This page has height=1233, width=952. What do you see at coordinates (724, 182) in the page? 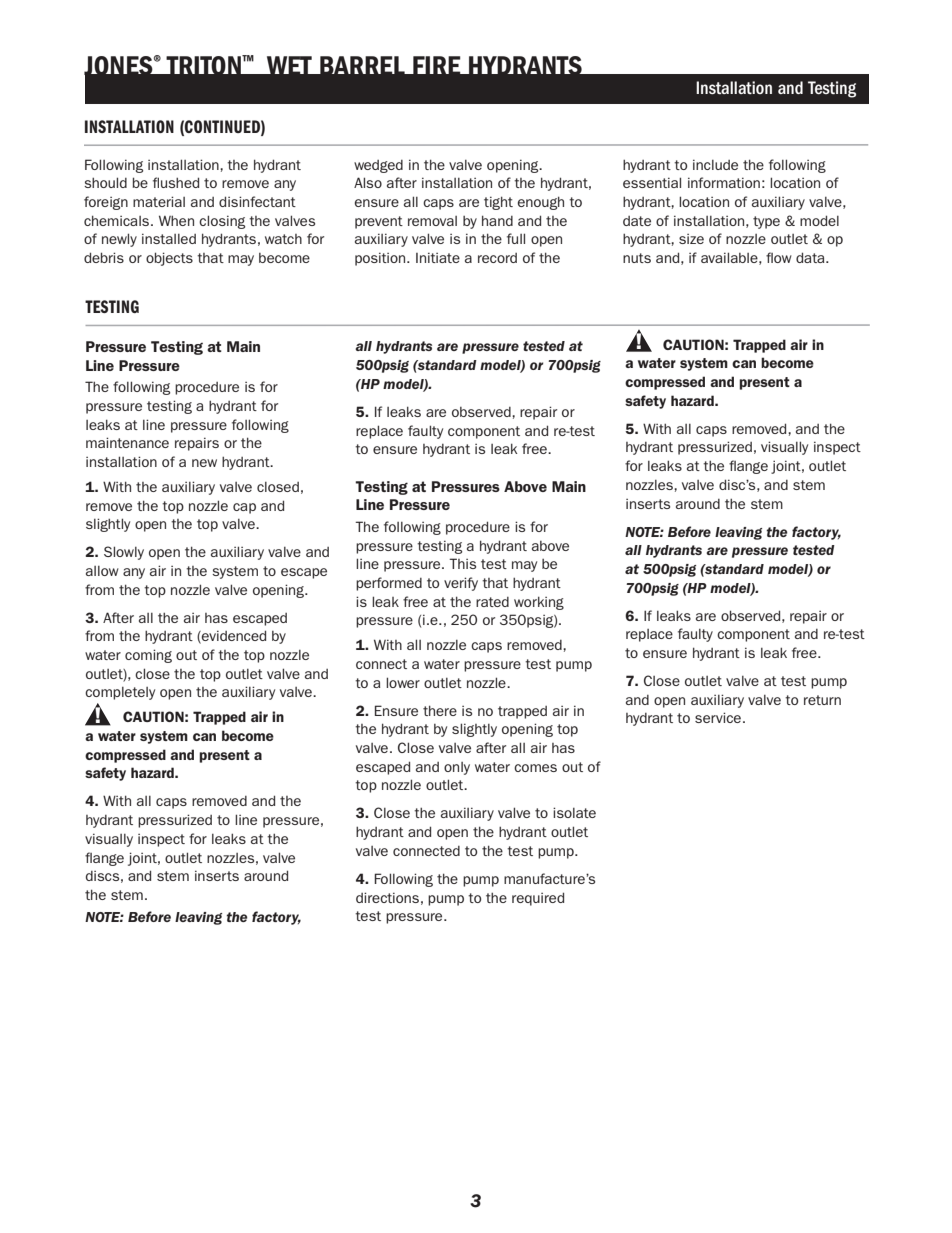
I see `information` at bounding box center [724, 182].
